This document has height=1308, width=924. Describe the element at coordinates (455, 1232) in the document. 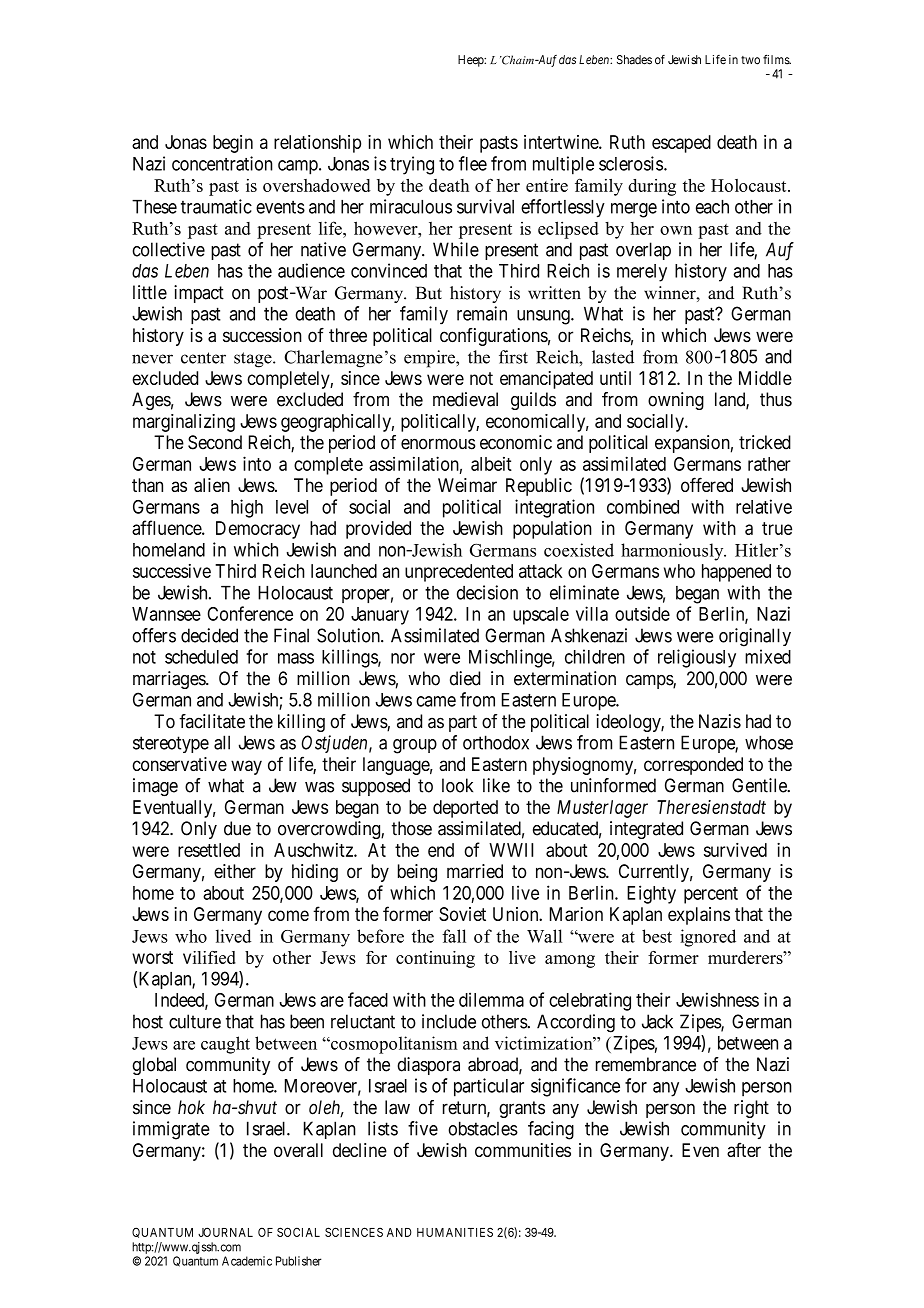

I see `HUMANITIES` at that location.
